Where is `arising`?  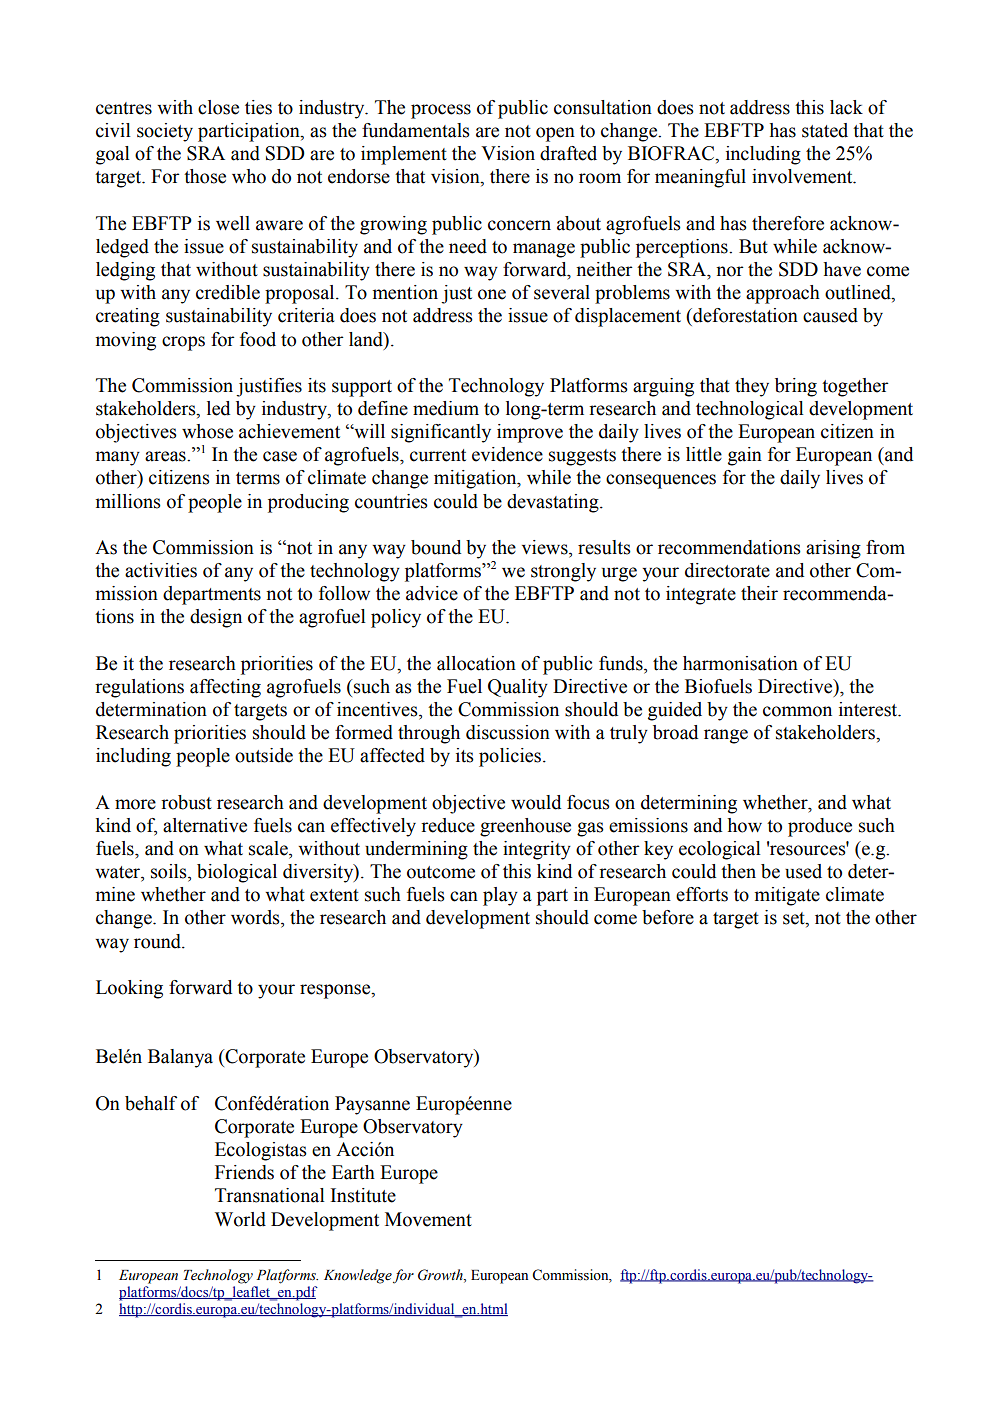 arising is located at coordinates (833, 549).
